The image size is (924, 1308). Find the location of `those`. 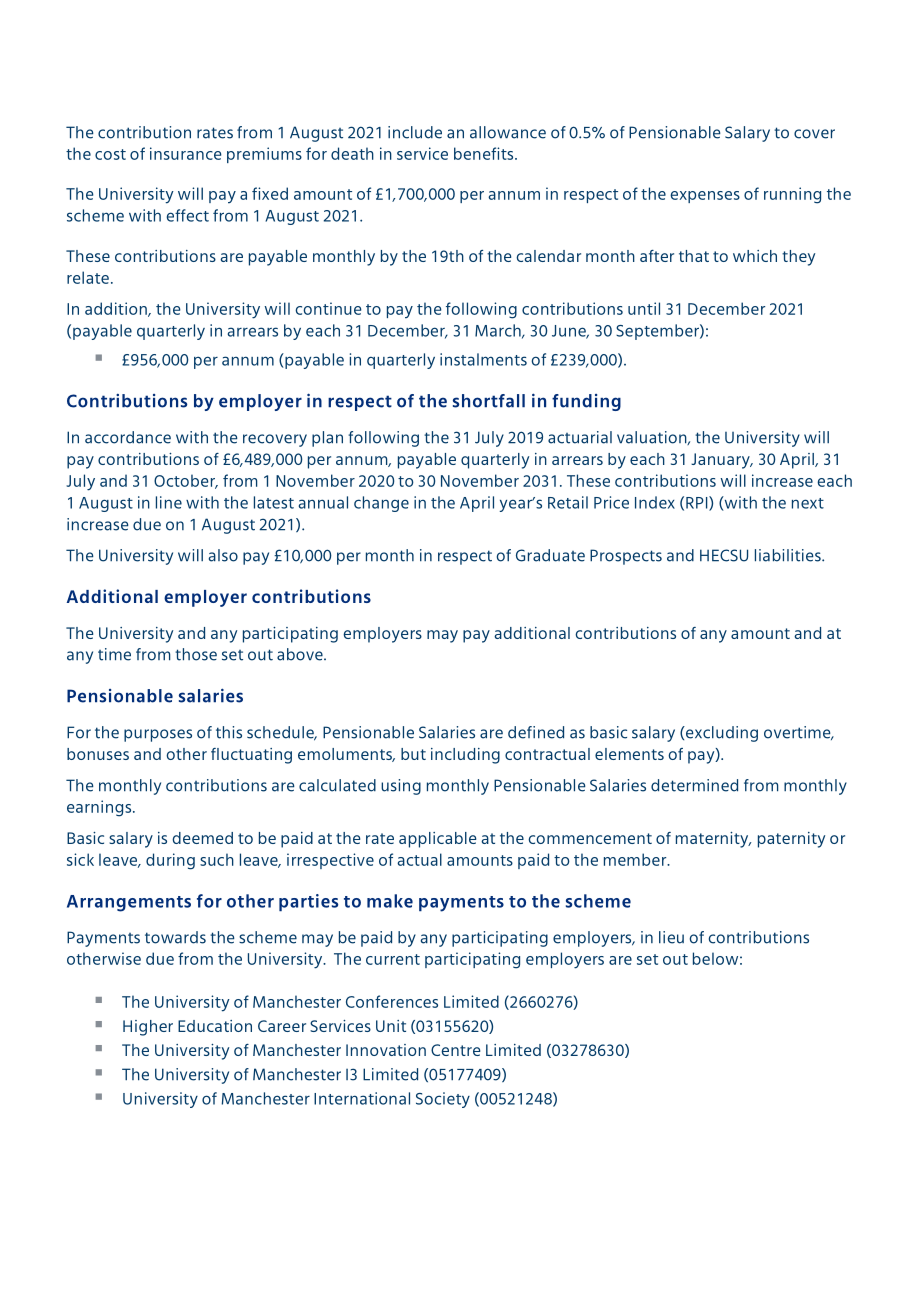

those is located at coordinates (196, 654).
